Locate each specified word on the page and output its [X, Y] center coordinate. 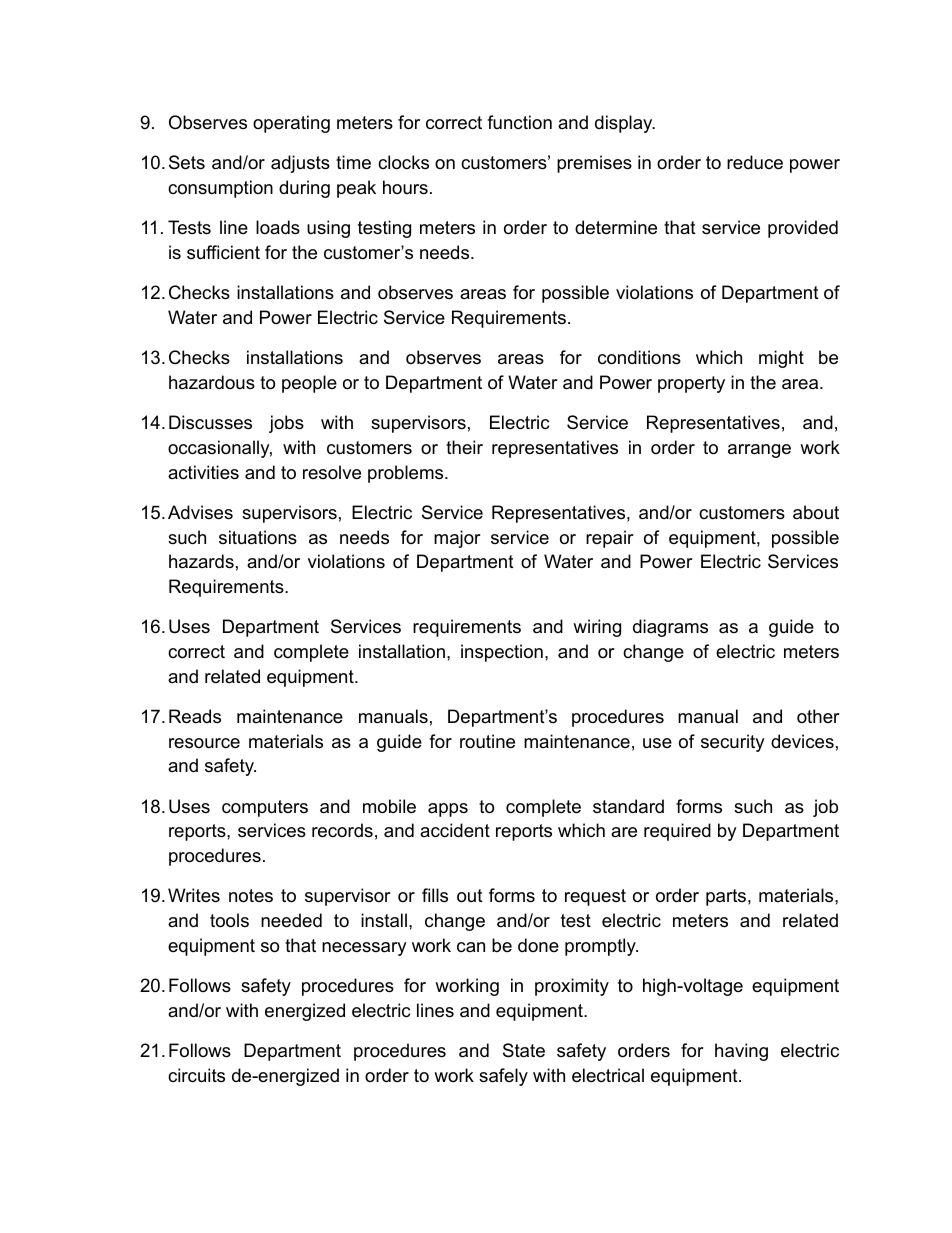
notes [251, 896]
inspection [502, 653]
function [519, 122]
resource [204, 743]
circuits [196, 1075]
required [677, 832]
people [309, 384]
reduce [755, 162]
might [781, 359]
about [816, 512]
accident [455, 830]
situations [258, 537]
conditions [639, 357]
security [733, 743]
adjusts [300, 164]
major [457, 539]
